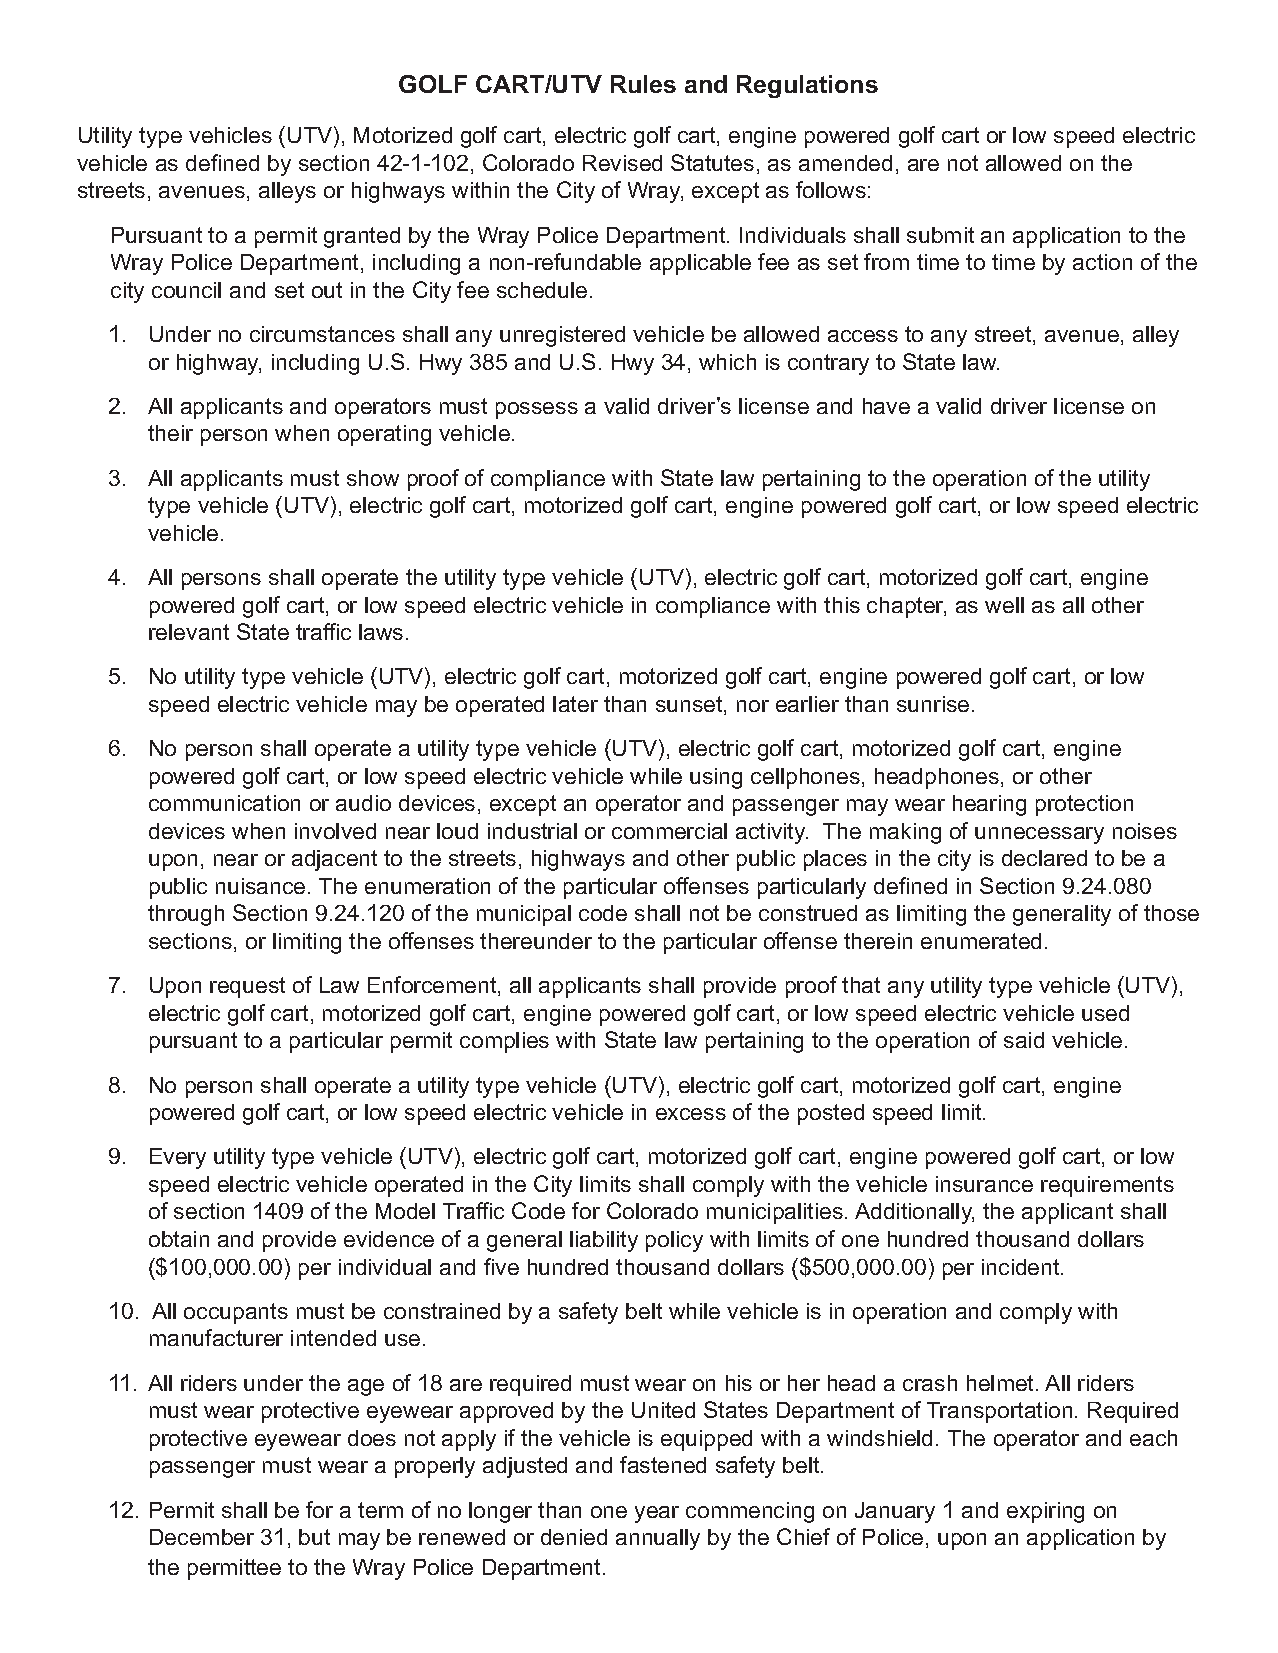 Image resolution: width=1278 pixels, height=1653 pixels. What do you see at coordinates (712, 162) in the document?
I see `Statutes` at bounding box center [712, 162].
